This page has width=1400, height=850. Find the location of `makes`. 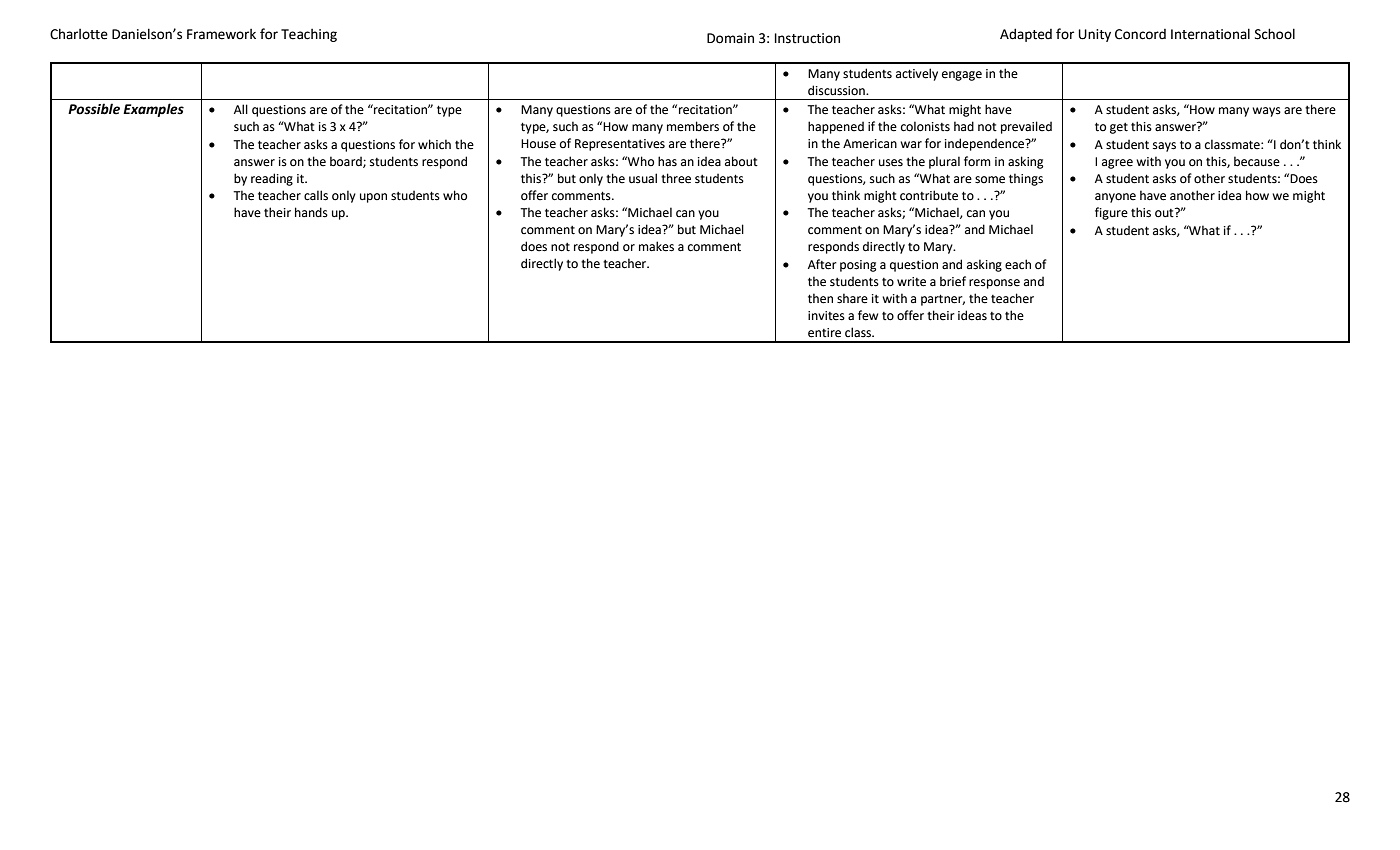

makes is located at coordinates (656, 246).
